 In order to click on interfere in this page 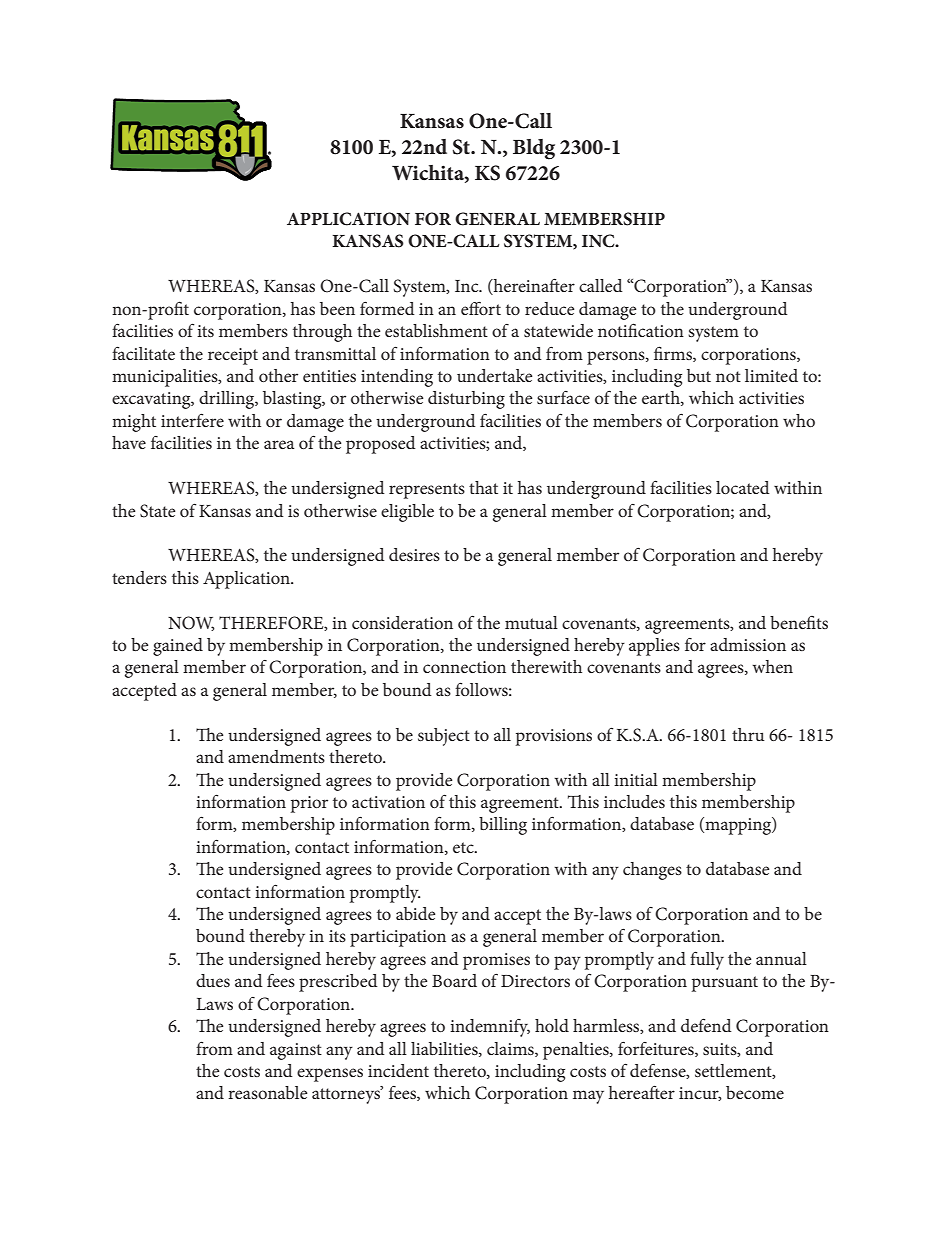, I will do `click(192, 420)`.
